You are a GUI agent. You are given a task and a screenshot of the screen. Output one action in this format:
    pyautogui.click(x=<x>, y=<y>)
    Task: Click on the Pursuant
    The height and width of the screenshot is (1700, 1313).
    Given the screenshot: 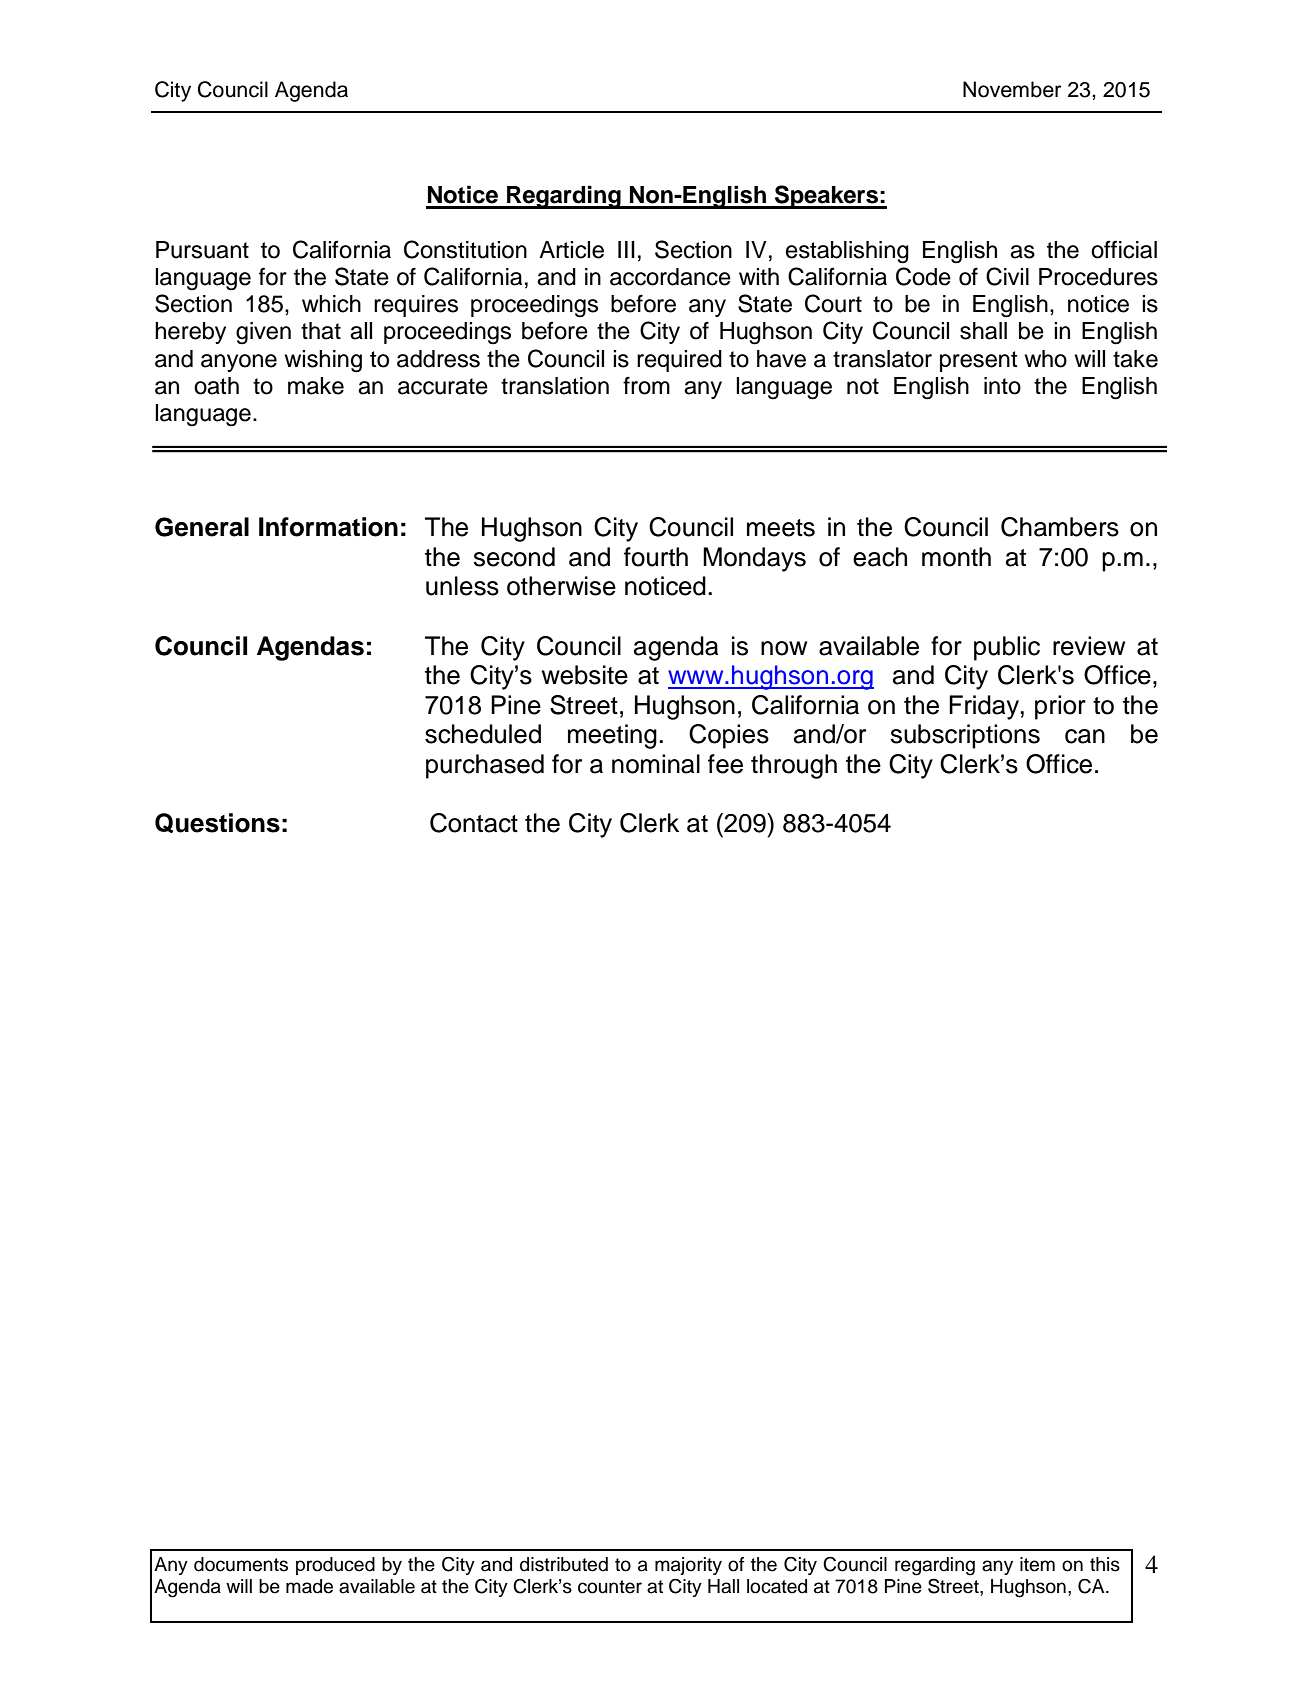 What is the action you would take?
    pyautogui.click(x=202, y=250)
